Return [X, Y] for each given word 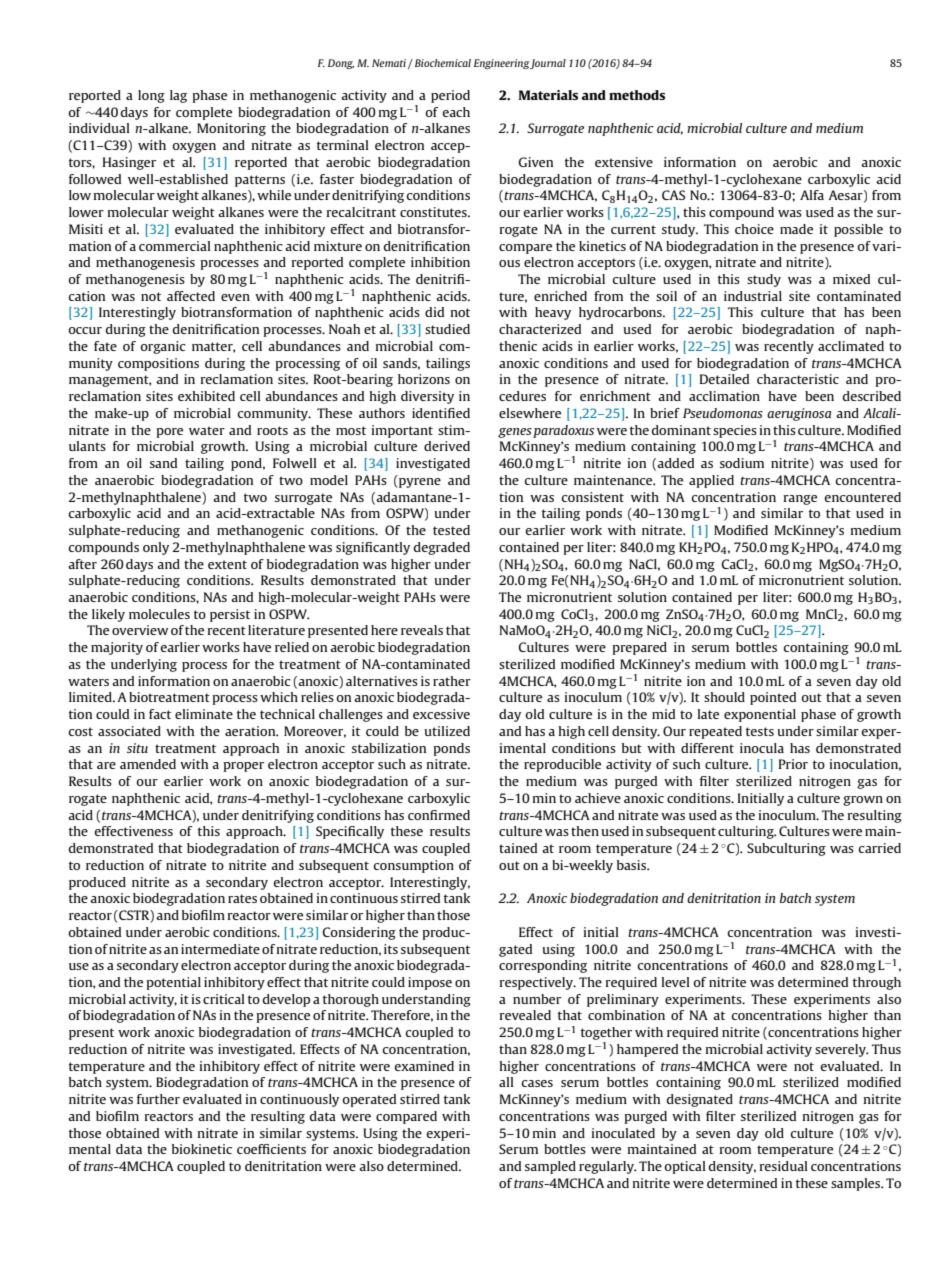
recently [789, 347]
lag [178, 96]
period [450, 96]
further [158, 1099]
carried [880, 848]
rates [242, 898]
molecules [159, 614]
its [391, 949]
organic [163, 347]
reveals [422, 630]
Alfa [812, 195]
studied [447, 329]
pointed [773, 698]
